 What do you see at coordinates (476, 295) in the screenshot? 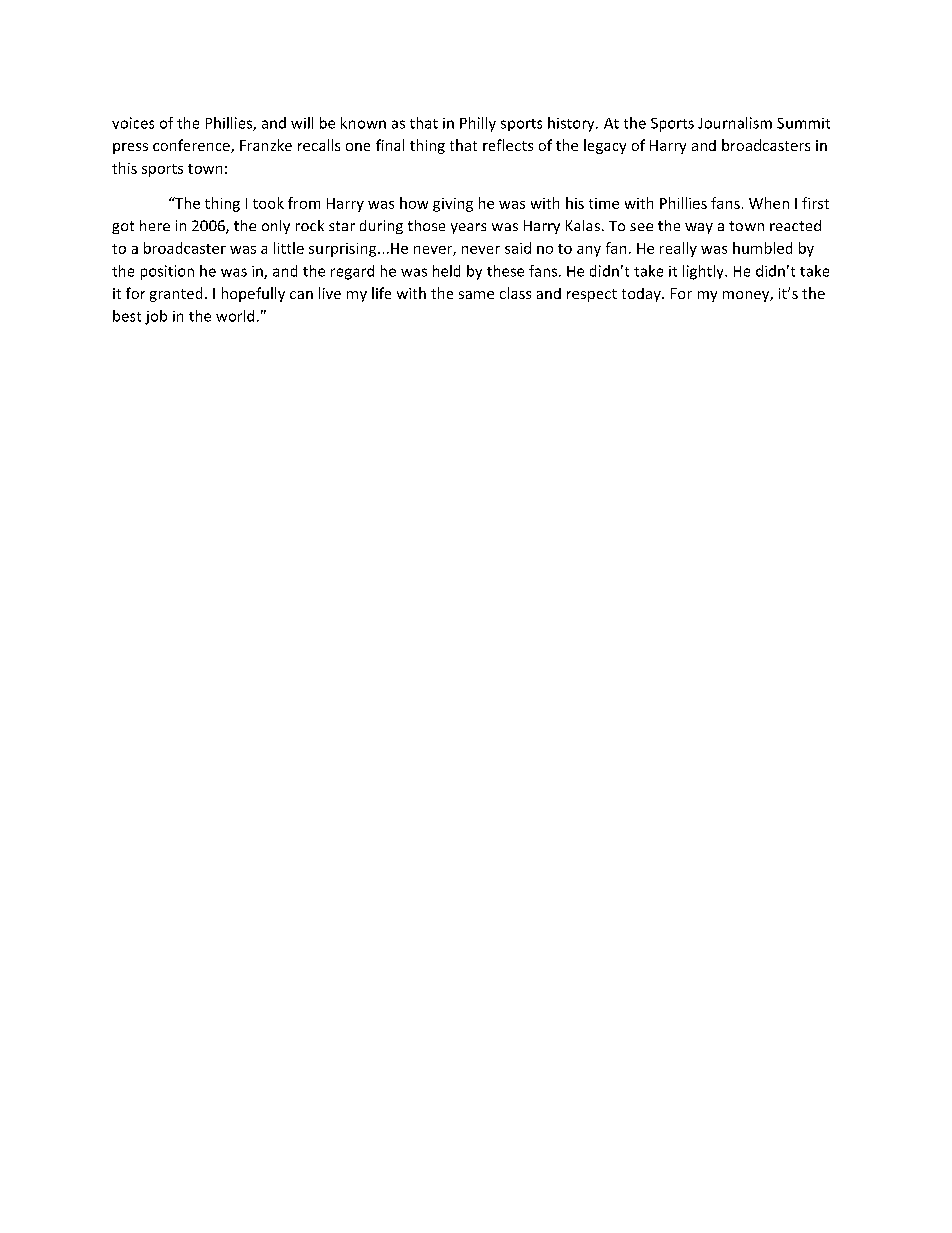
I see `same` at bounding box center [476, 295].
